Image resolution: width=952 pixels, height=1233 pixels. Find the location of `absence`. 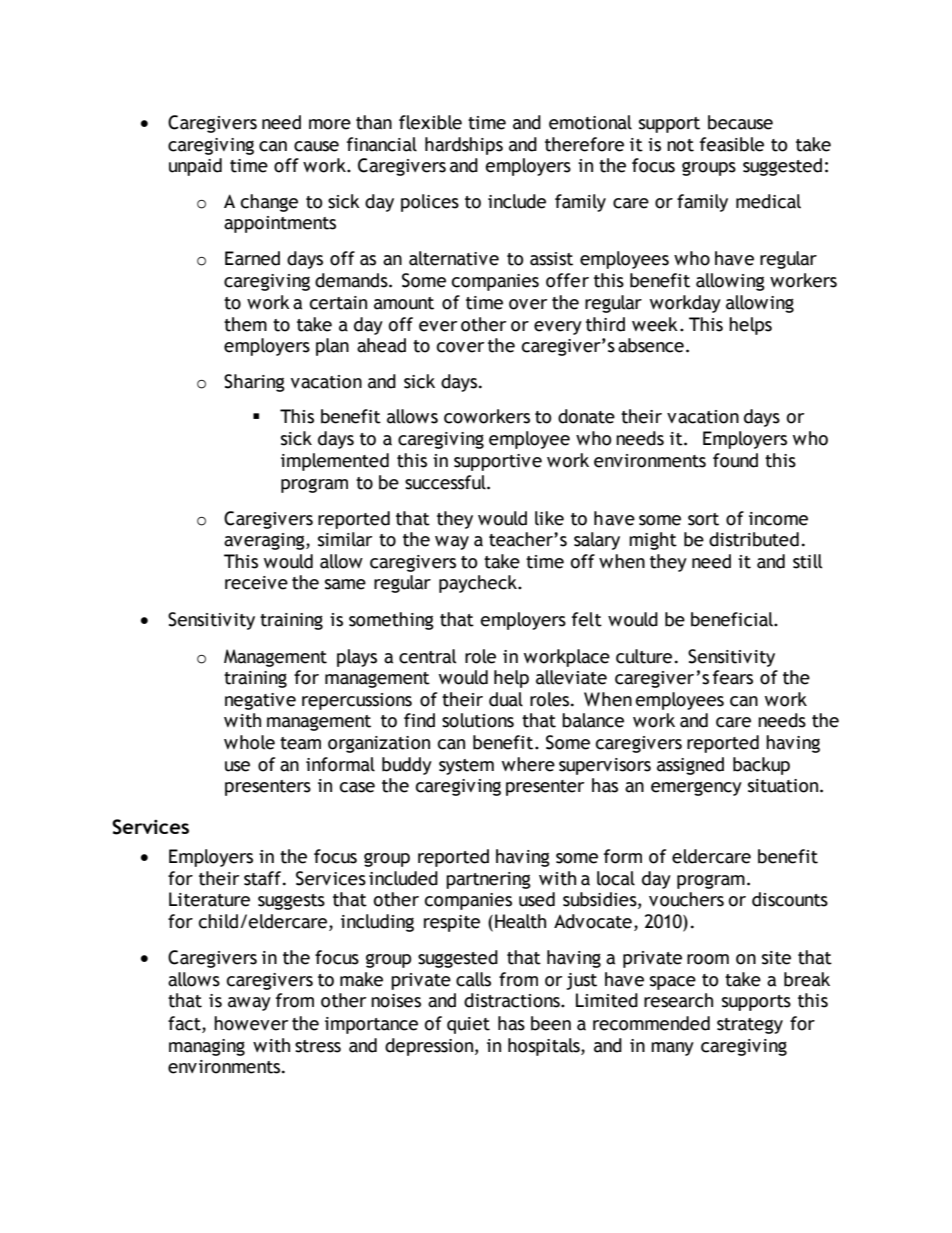

absence is located at coordinates (651, 345).
